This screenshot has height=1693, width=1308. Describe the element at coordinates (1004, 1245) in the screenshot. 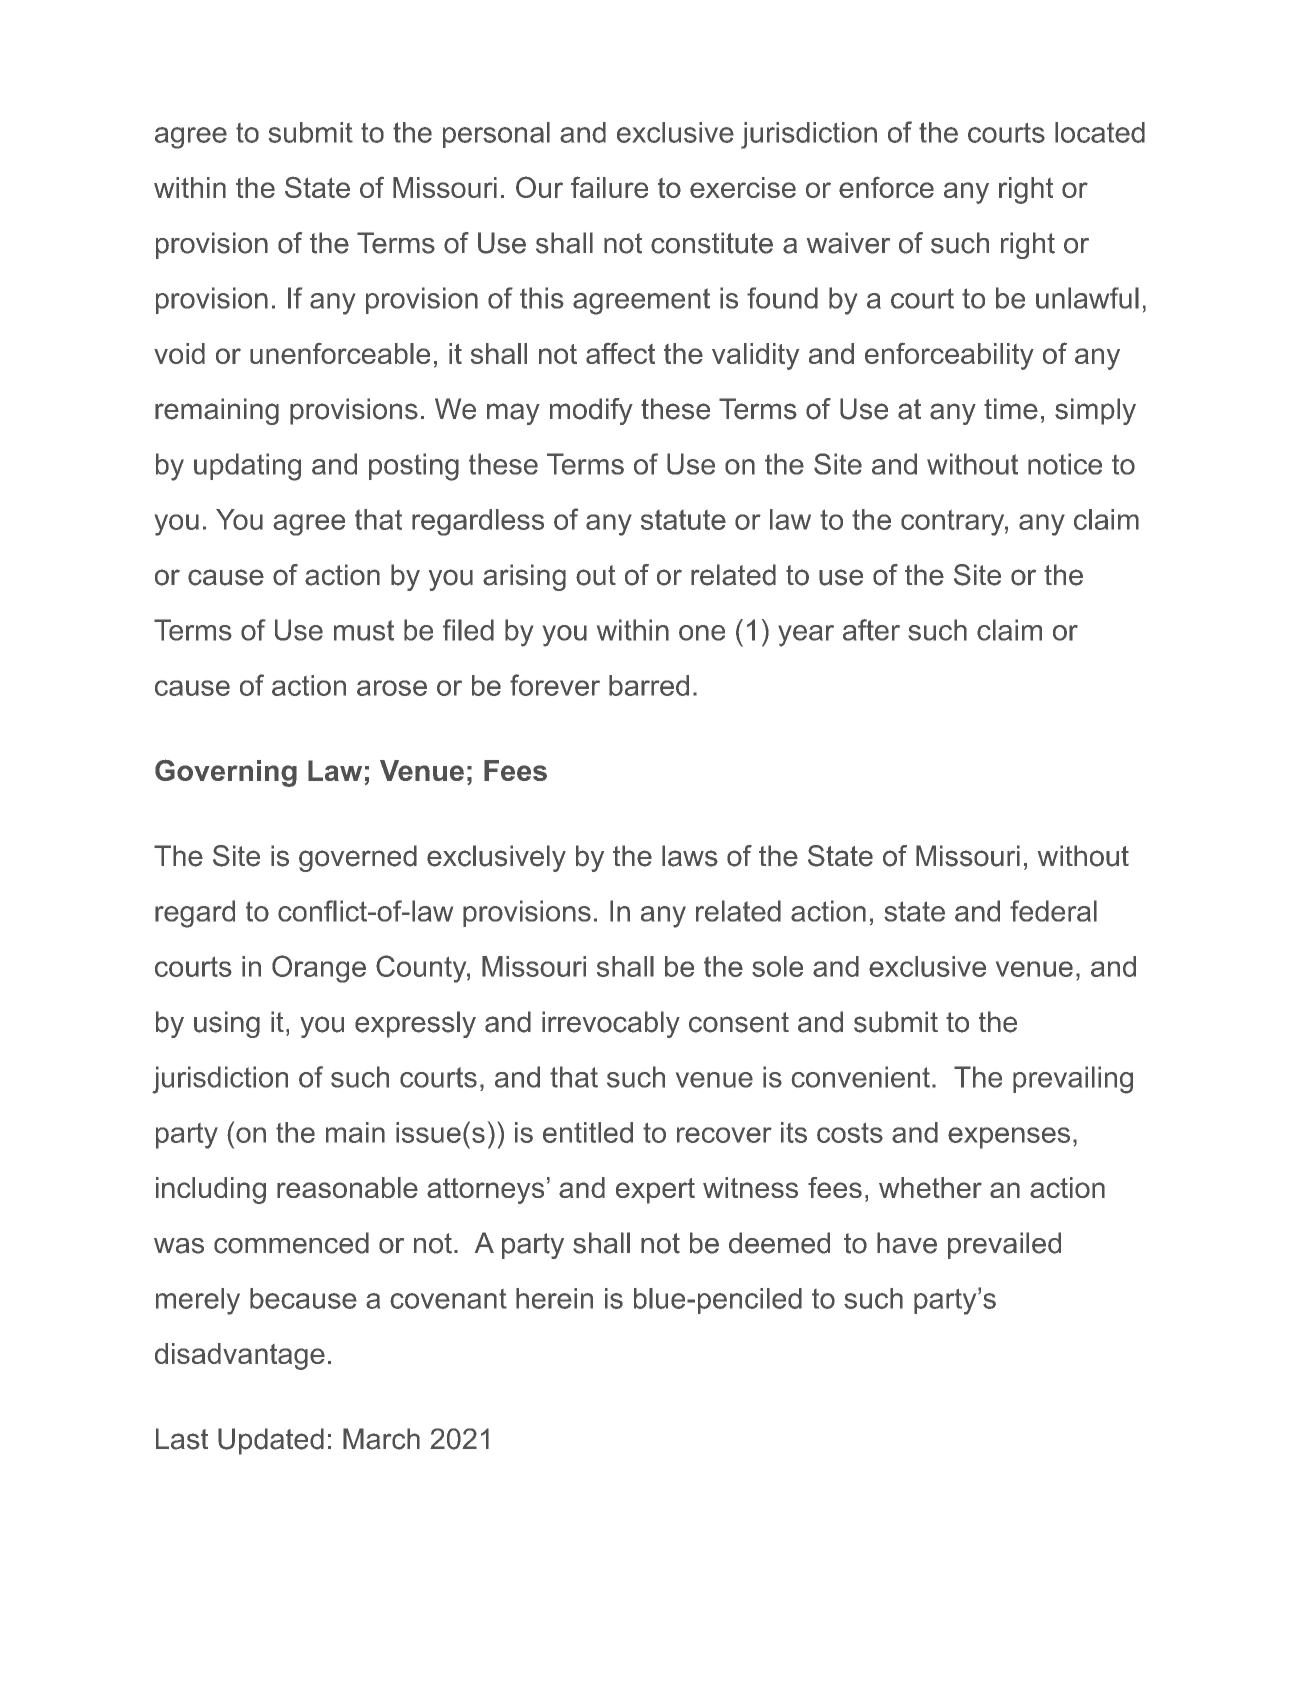

I see `prevailed` at that location.
